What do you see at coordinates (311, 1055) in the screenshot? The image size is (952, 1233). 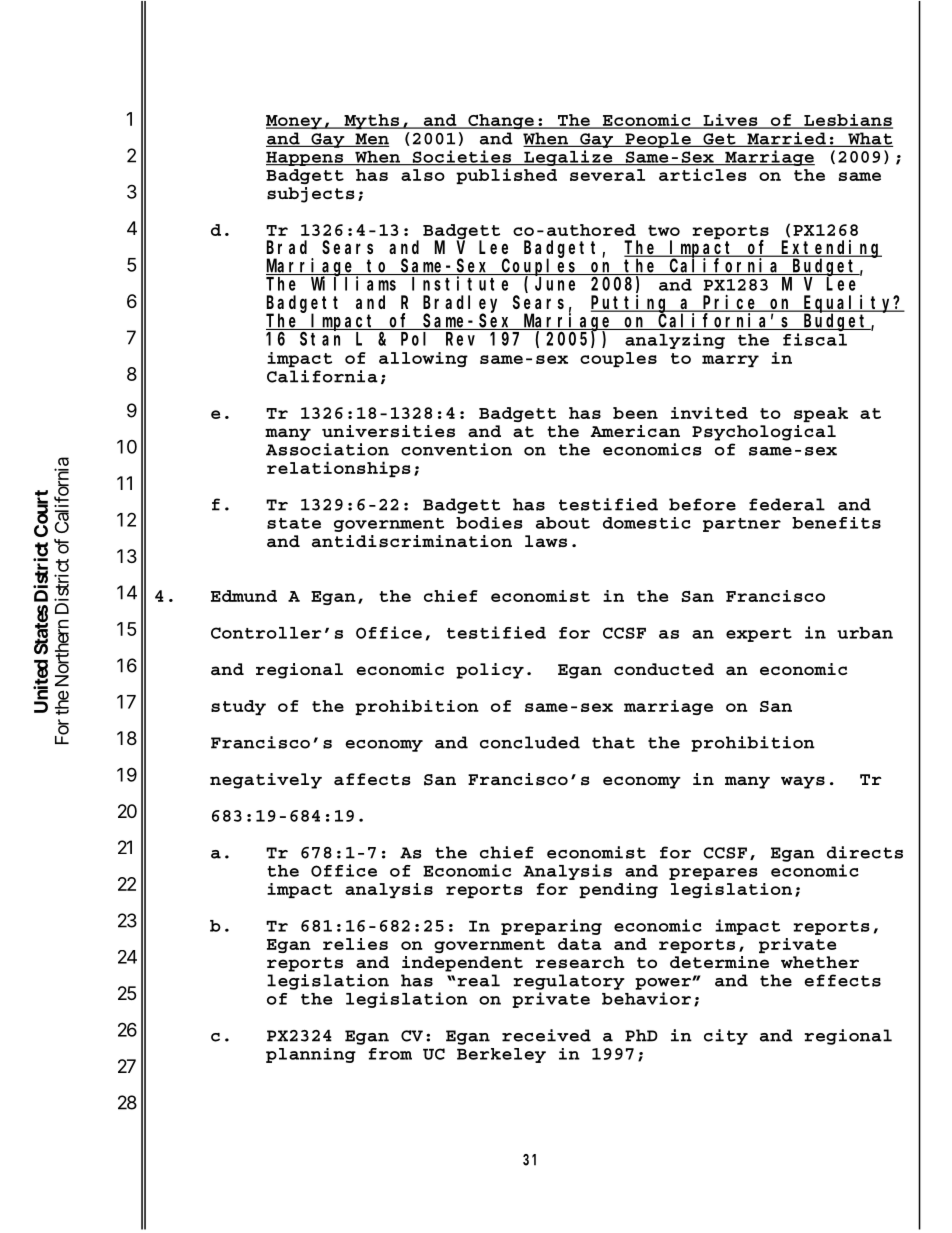 I see `planning` at bounding box center [311, 1055].
